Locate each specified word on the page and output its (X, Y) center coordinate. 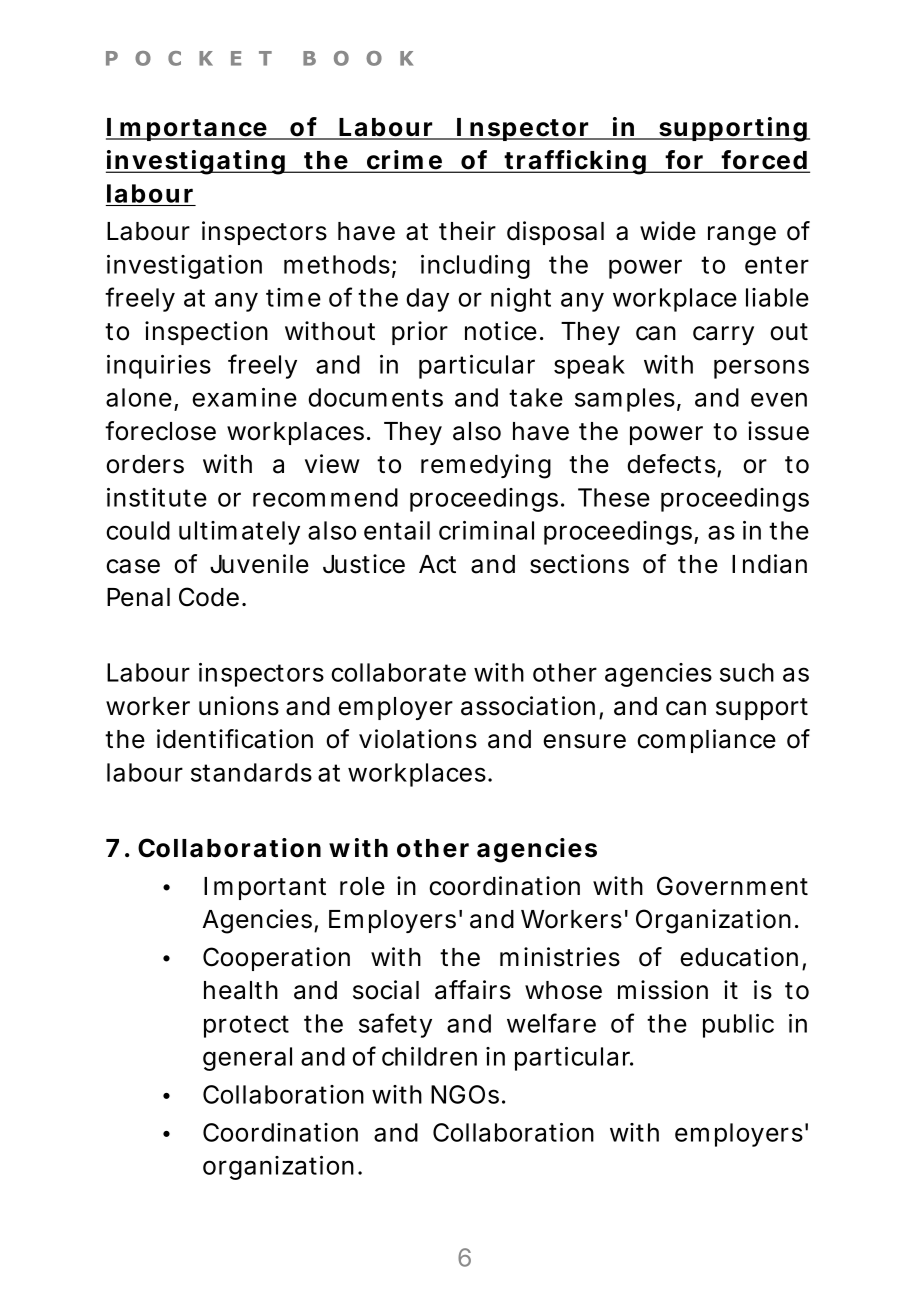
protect (246, 1026)
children (429, 1056)
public (738, 1026)
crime (405, 161)
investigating (197, 162)
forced (765, 161)
